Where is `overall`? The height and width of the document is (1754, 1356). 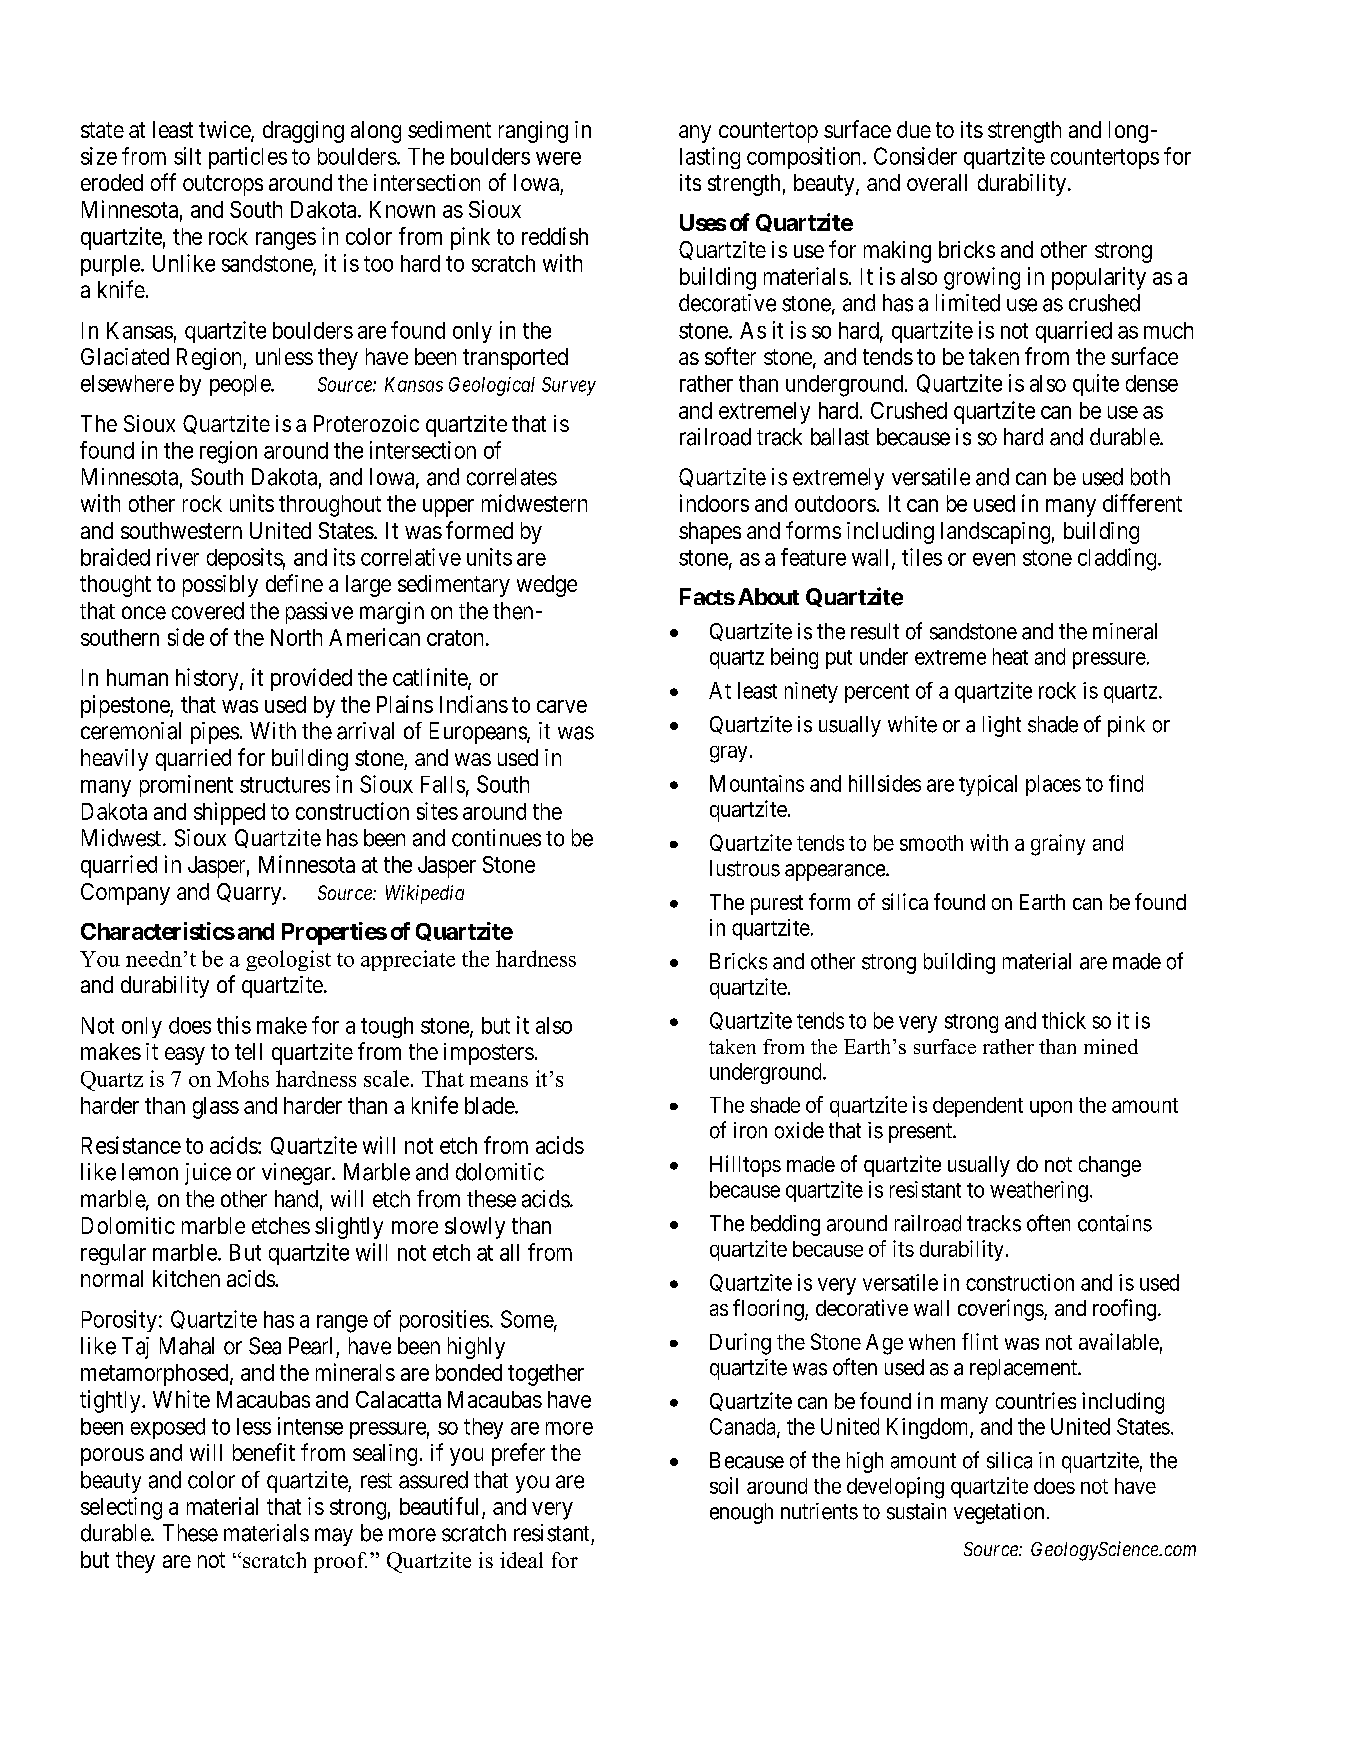 overall is located at coordinates (937, 182).
